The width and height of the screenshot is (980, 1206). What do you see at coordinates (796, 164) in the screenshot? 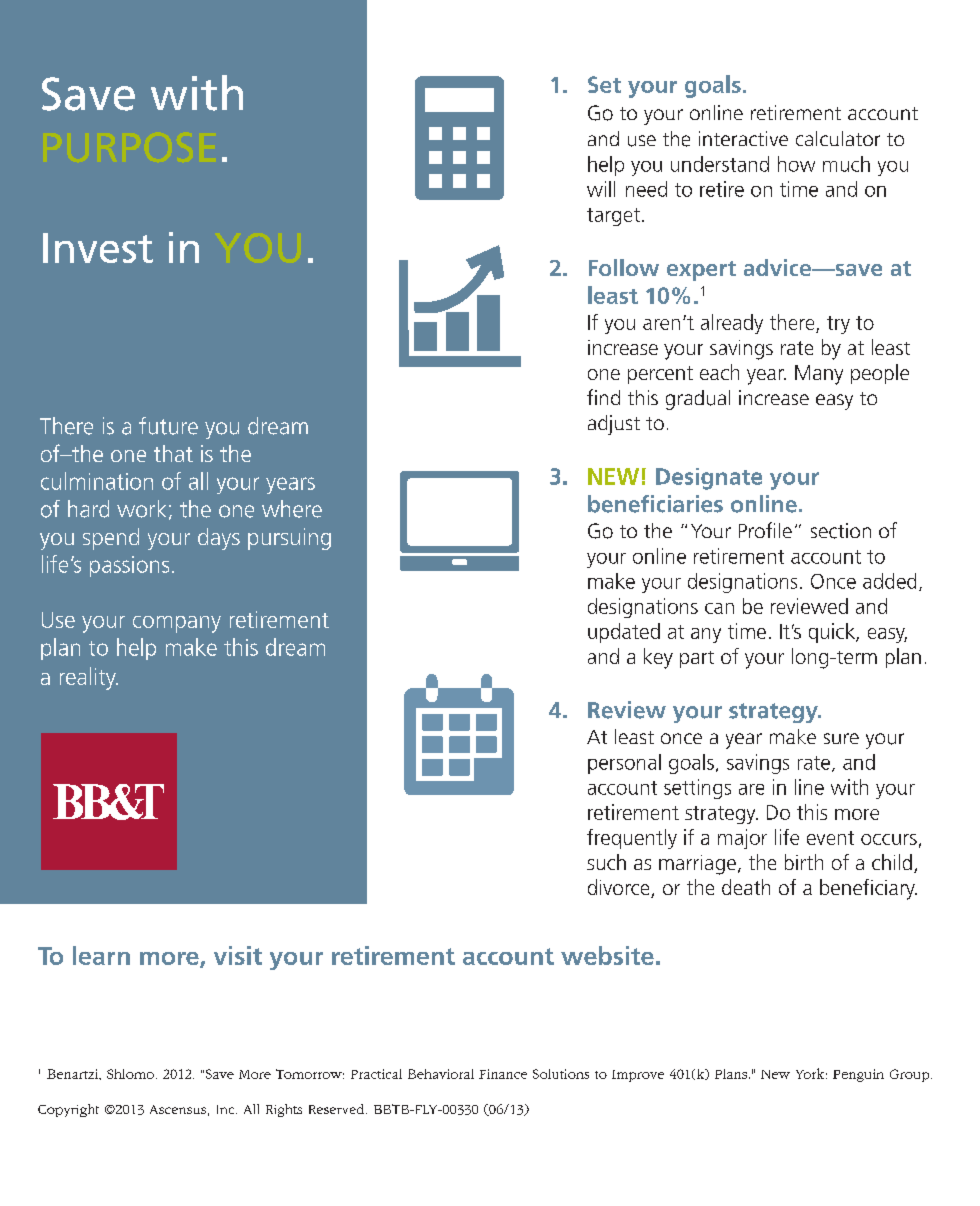
I see `how` at bounding box center [796, 164].
